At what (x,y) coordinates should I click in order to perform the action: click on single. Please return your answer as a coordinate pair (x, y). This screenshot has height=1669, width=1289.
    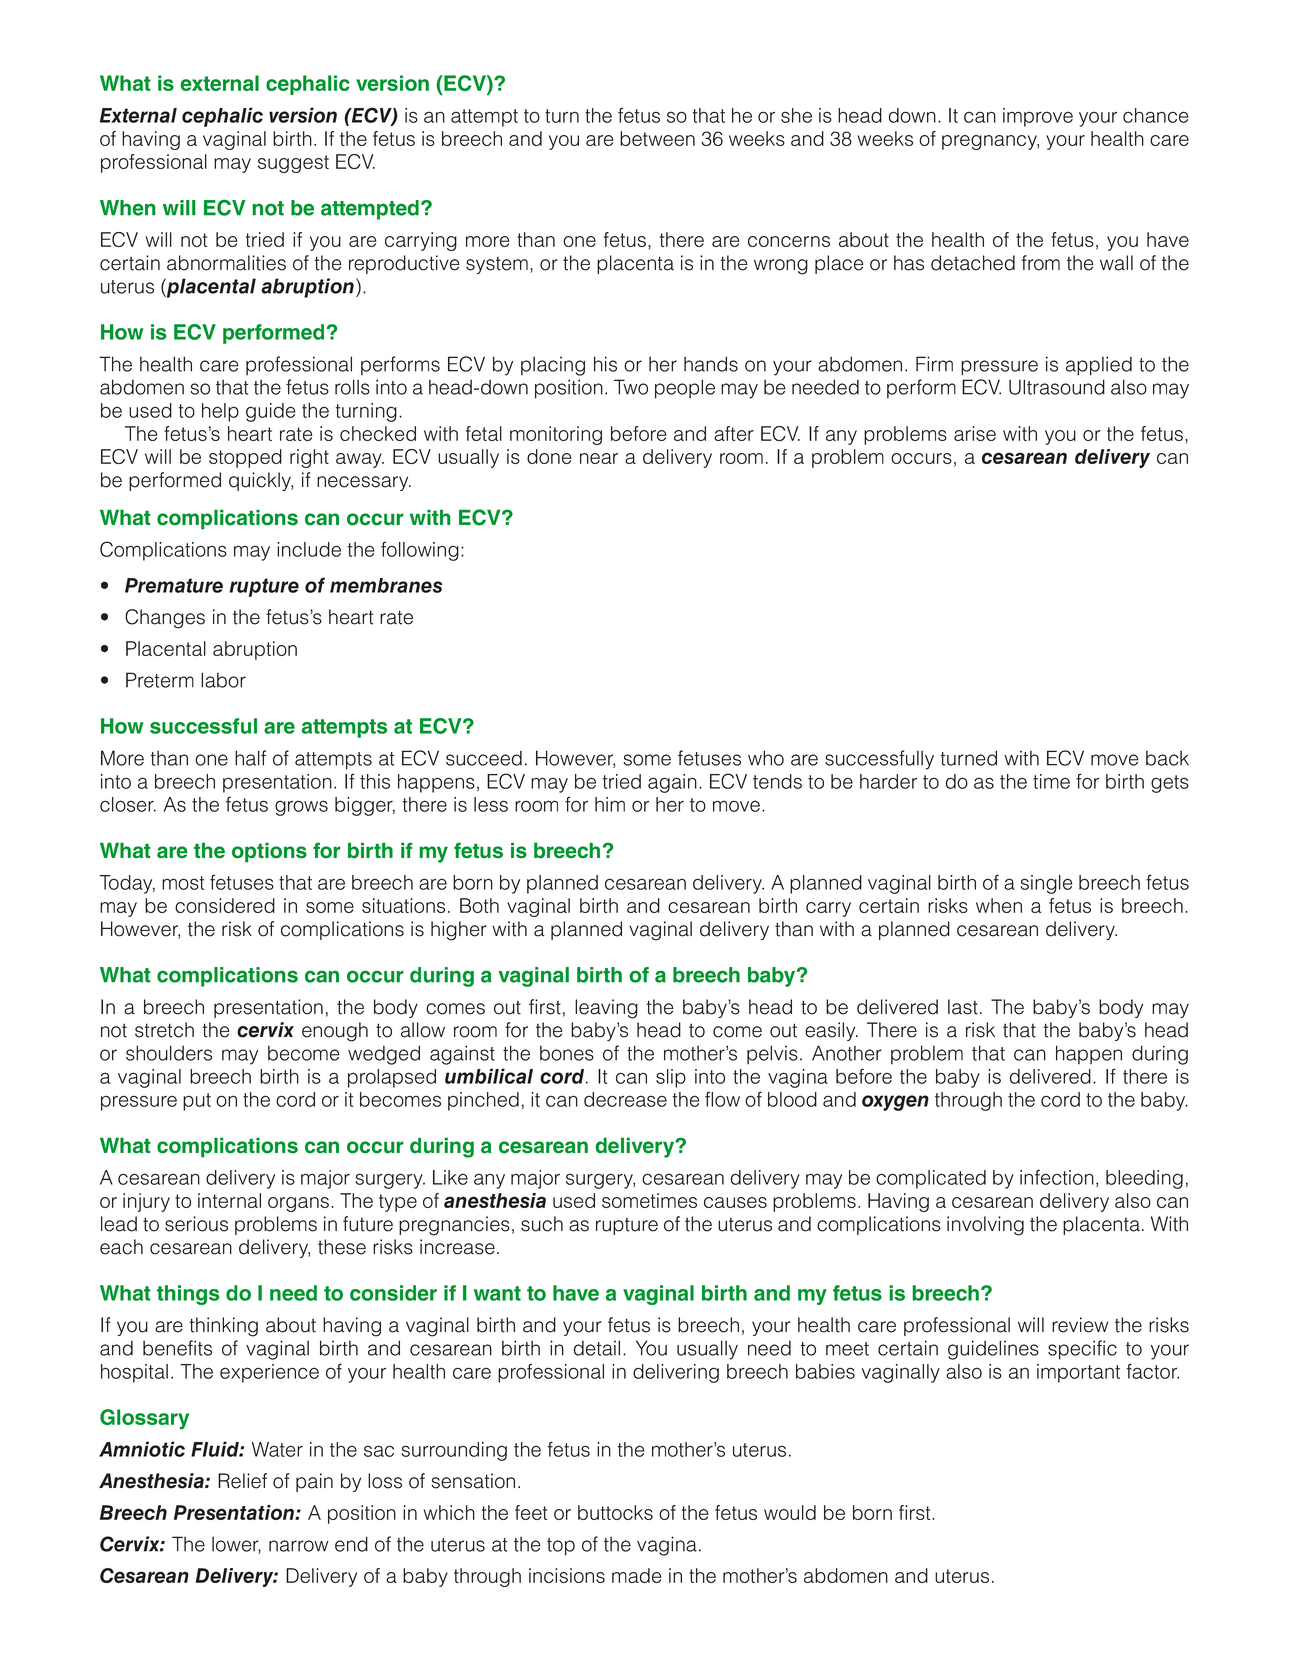
    Looking at the image, I should click on (1046, 884).
